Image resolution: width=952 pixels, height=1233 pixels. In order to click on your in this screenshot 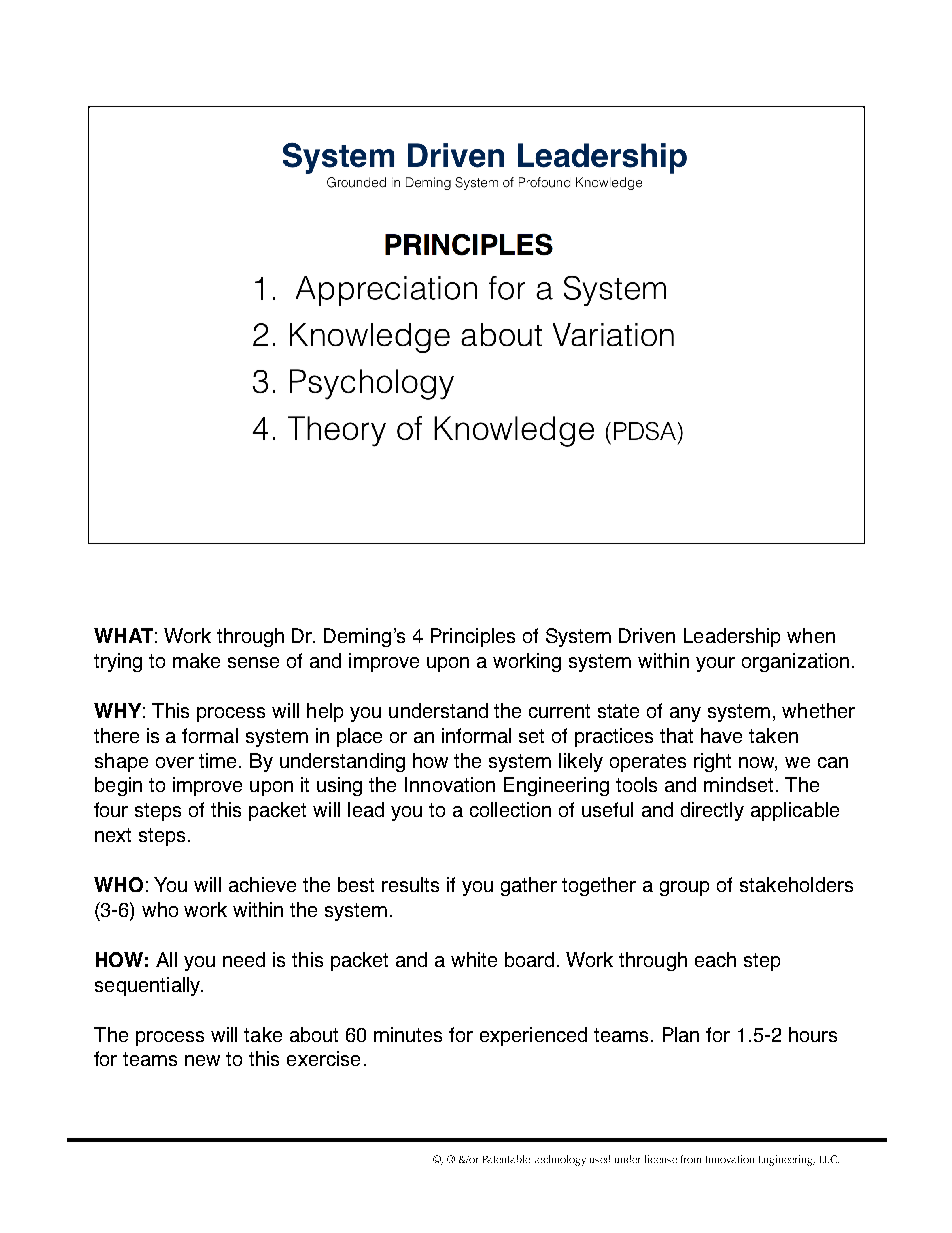, I will do `click(715, 664)`.
